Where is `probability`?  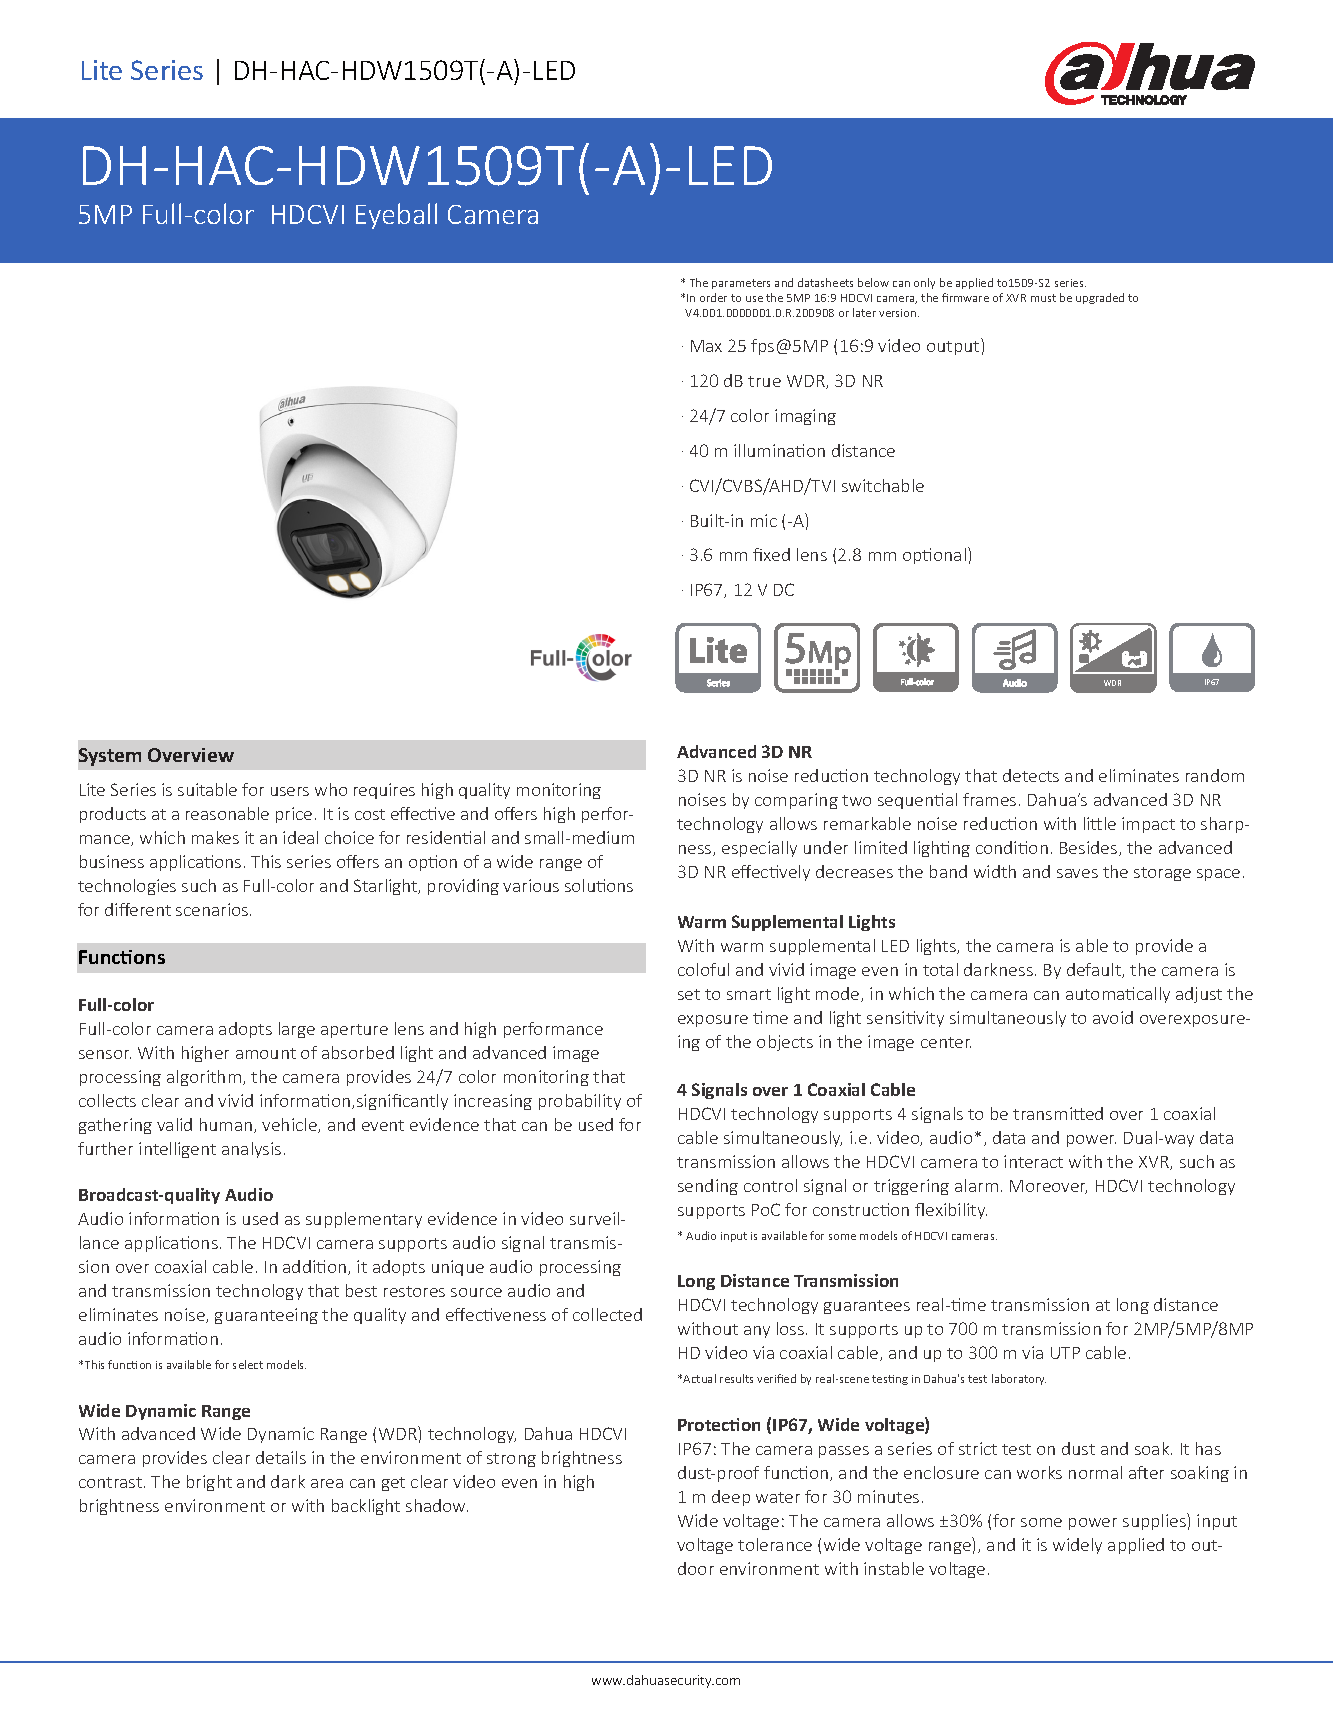
probability is located at coordinates (580, 1102).
